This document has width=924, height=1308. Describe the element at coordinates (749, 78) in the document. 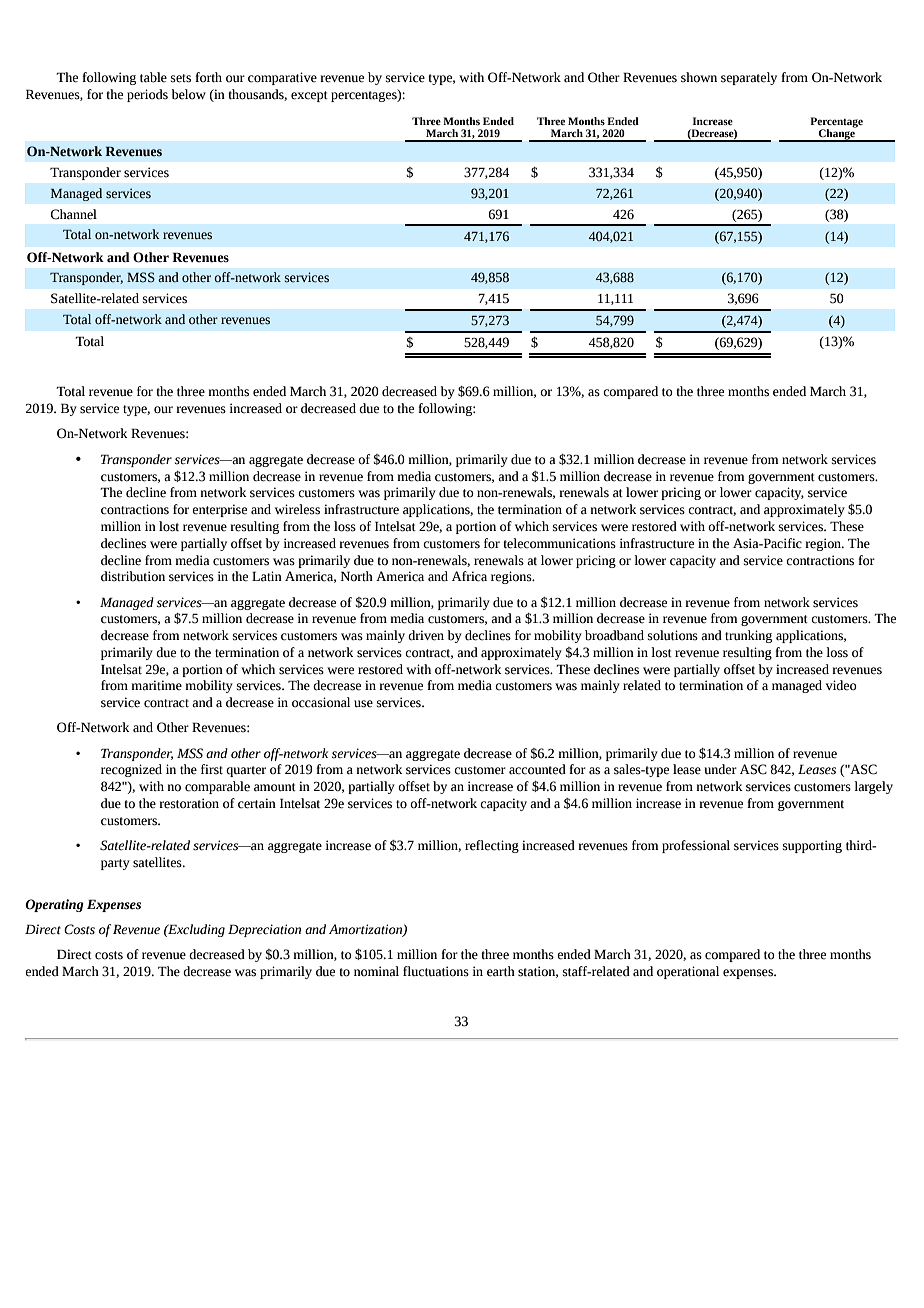

I see `separately` at that location.
